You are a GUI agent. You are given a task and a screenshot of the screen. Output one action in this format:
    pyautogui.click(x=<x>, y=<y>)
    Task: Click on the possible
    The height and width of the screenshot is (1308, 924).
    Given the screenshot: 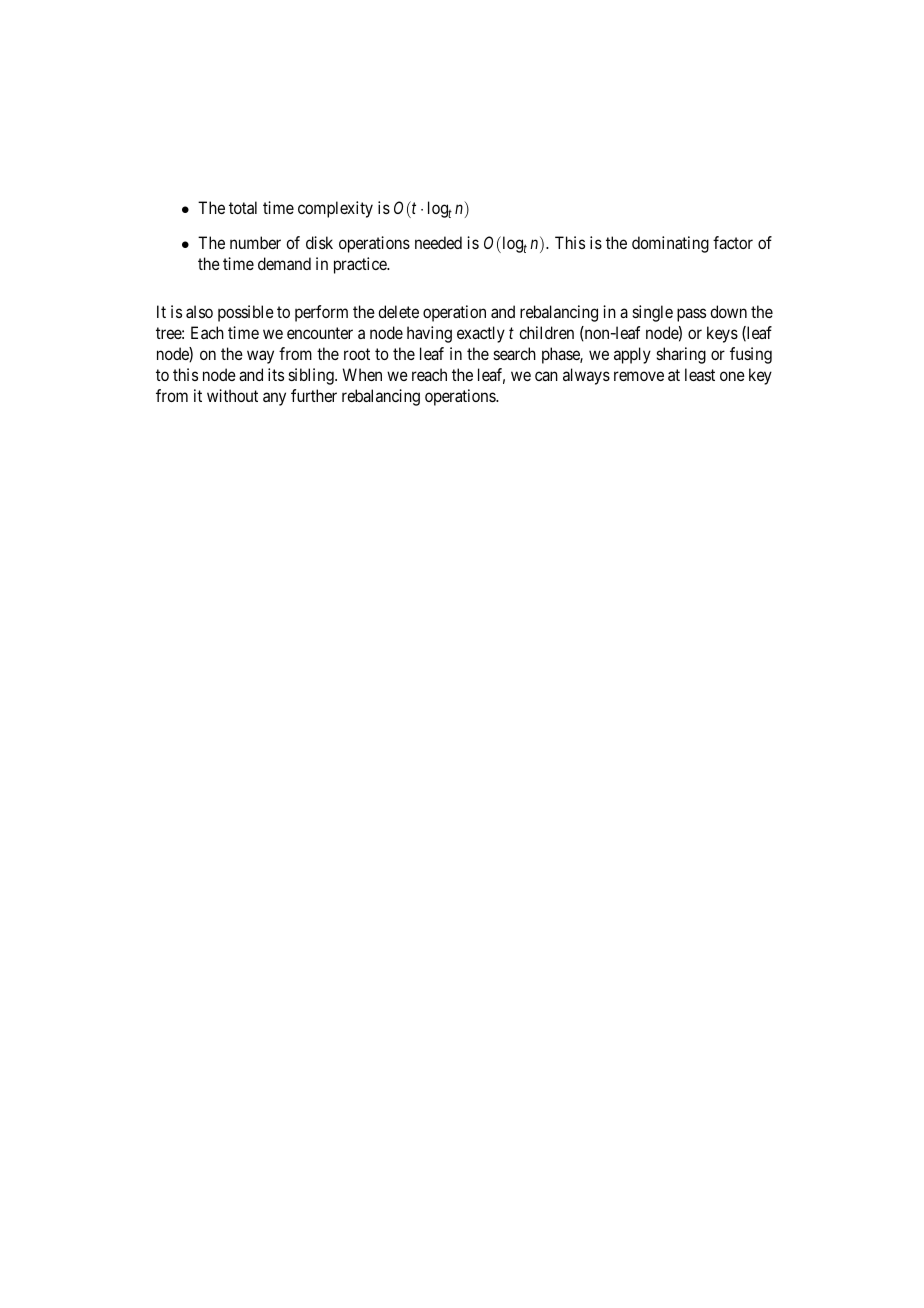 What is the action you would take?
    pyautogui.click(x=246, y=313)
